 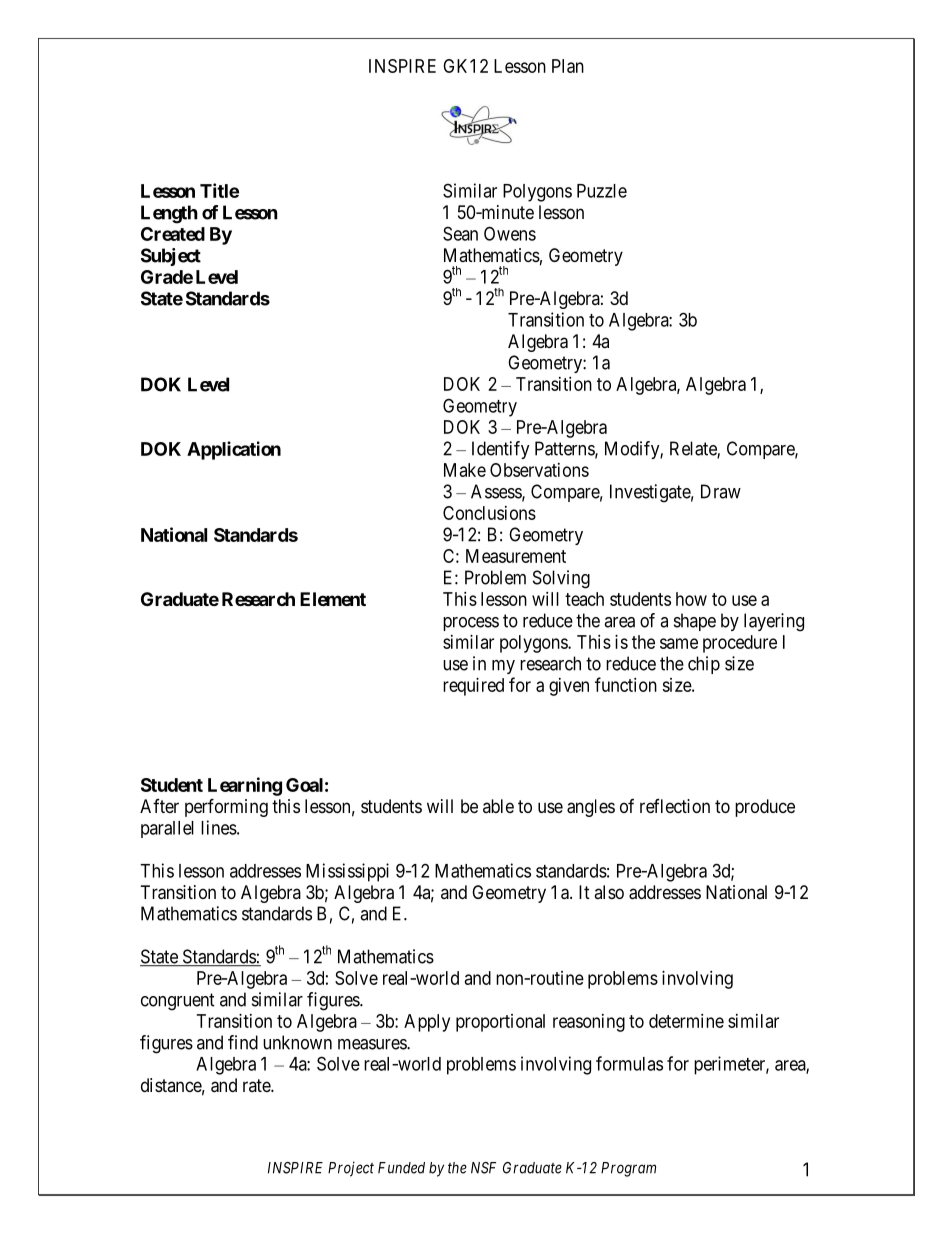 What do you see at coordinates (568, 66) in the page?
I see `Plan` at bounding box center [568, 66].
